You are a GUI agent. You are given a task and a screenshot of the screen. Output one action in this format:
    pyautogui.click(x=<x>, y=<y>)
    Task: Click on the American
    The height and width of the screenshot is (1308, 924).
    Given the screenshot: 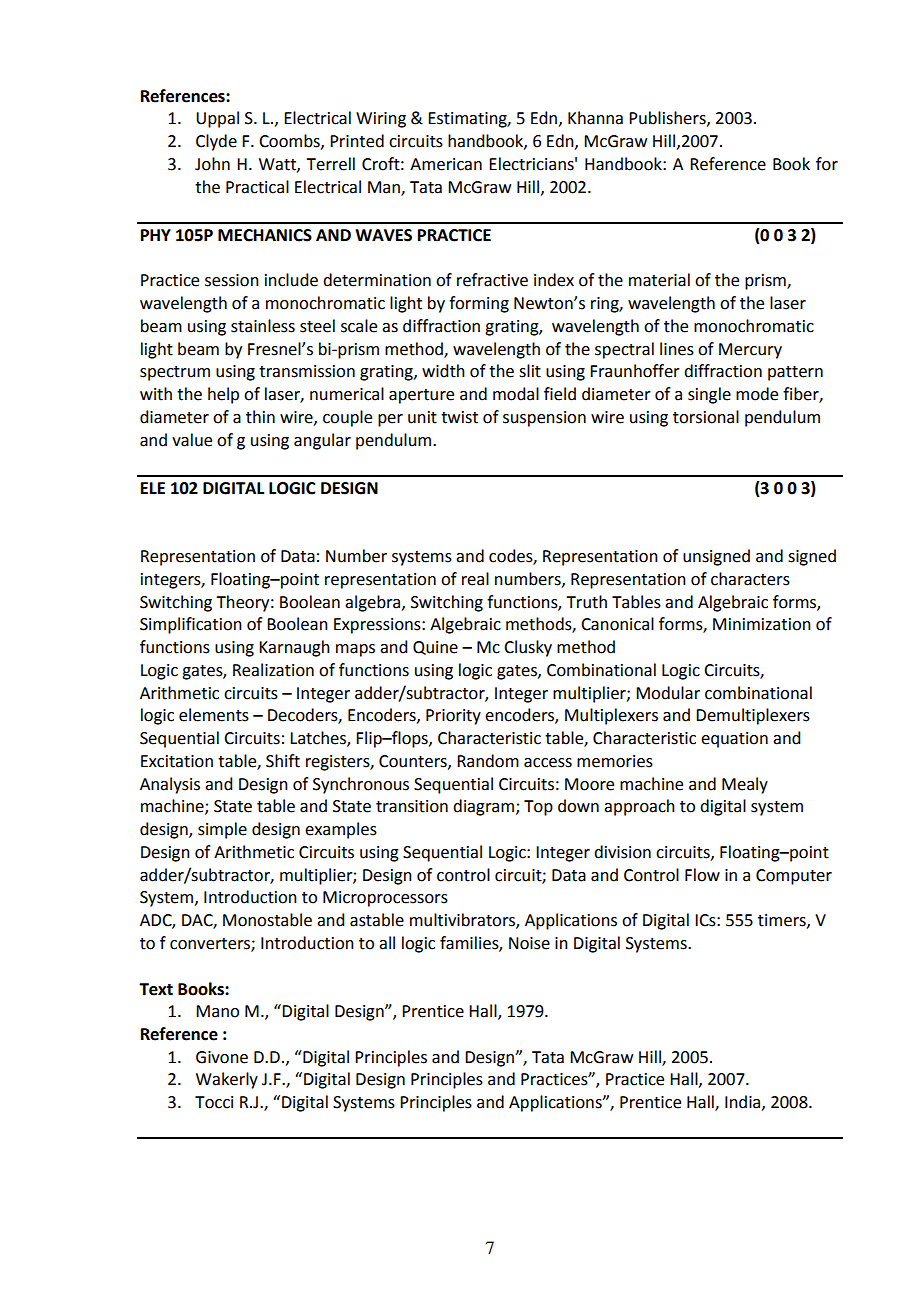 What is the action you would take?
    pyautogui.click(x=446, y=164)
